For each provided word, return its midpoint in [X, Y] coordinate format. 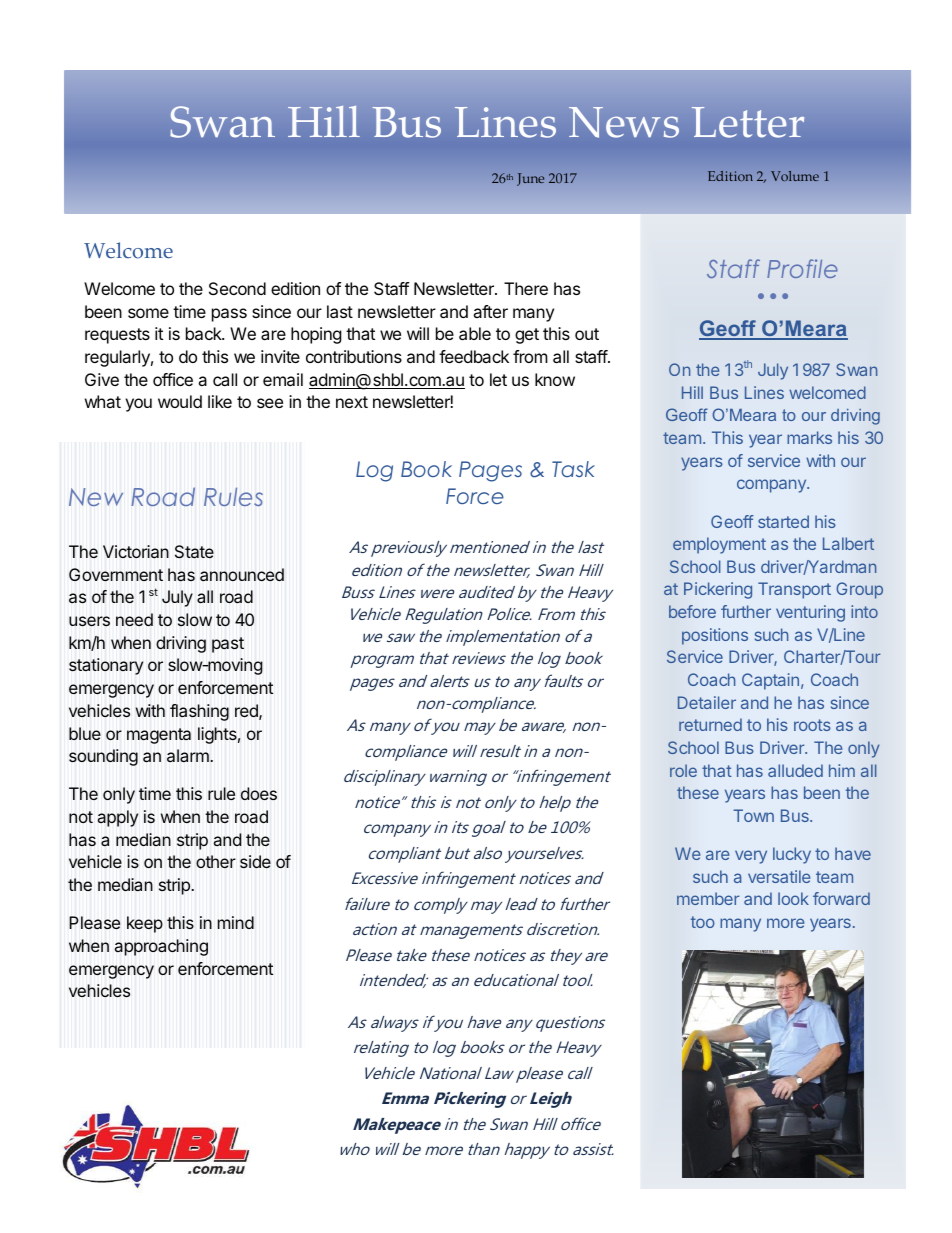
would [180, 401]
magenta [159, 736]
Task [573, 469]
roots [812, 725]
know [555, 379]
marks [809, 437]
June [530, 179]
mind [236, 922]
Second [237, 288]
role [683, 770]
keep [145, 924]
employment [719, 545]
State [194, 552]
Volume [795, 176]
